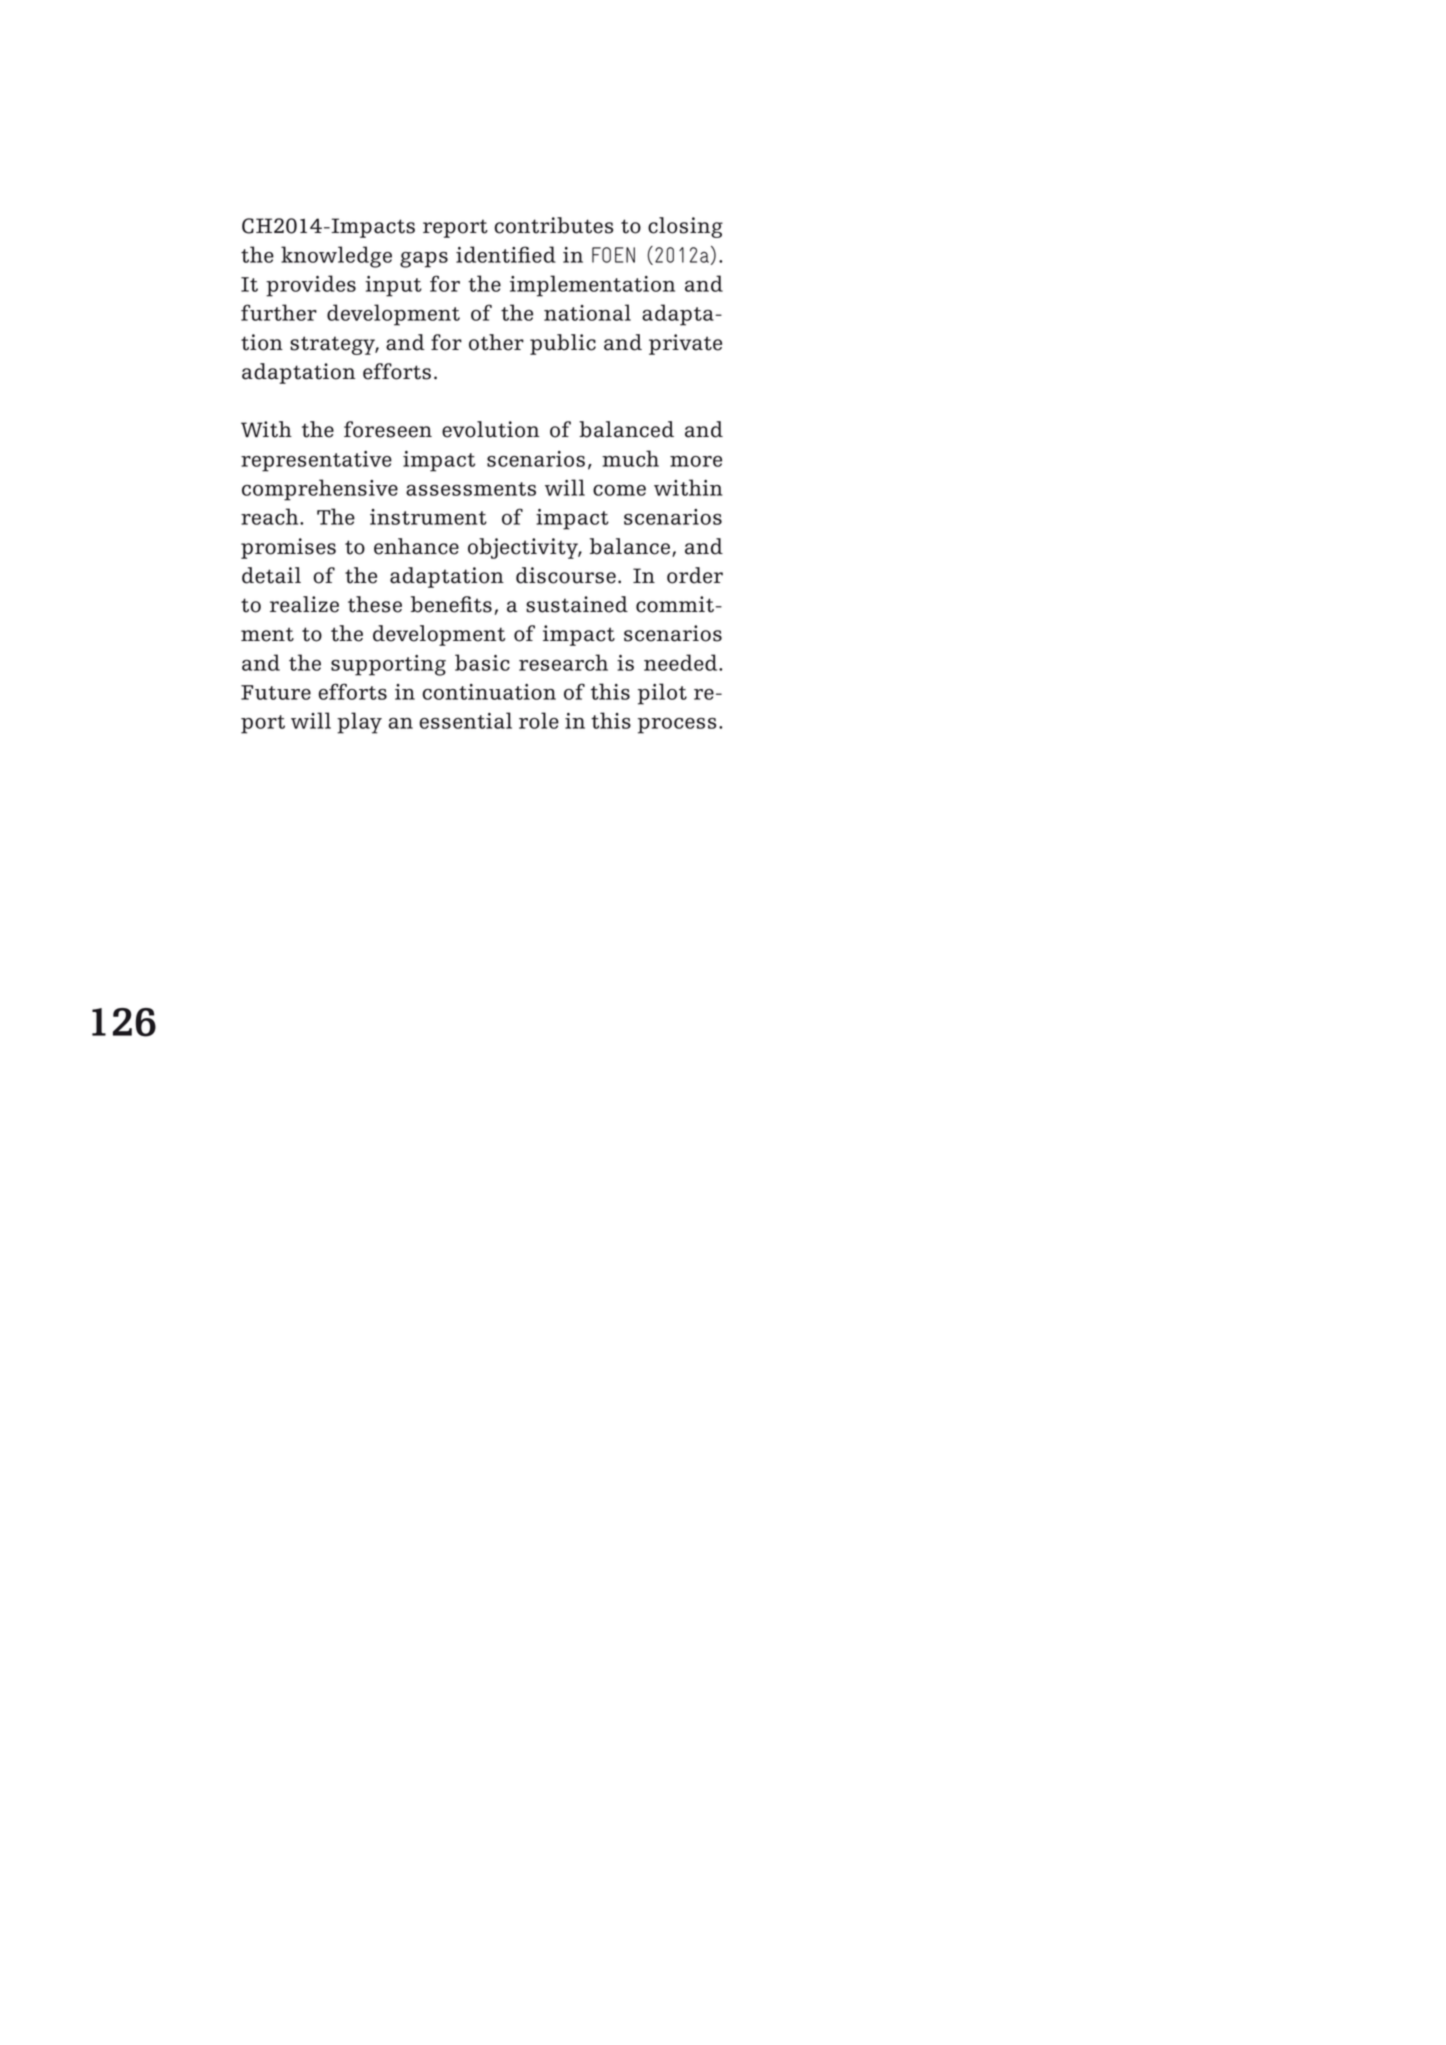 The width and height of the image is (1446, 2045). What do you see at coordinates (320, 490) in the image?
I see `comprehensive` at bounding box center [320, 490].
